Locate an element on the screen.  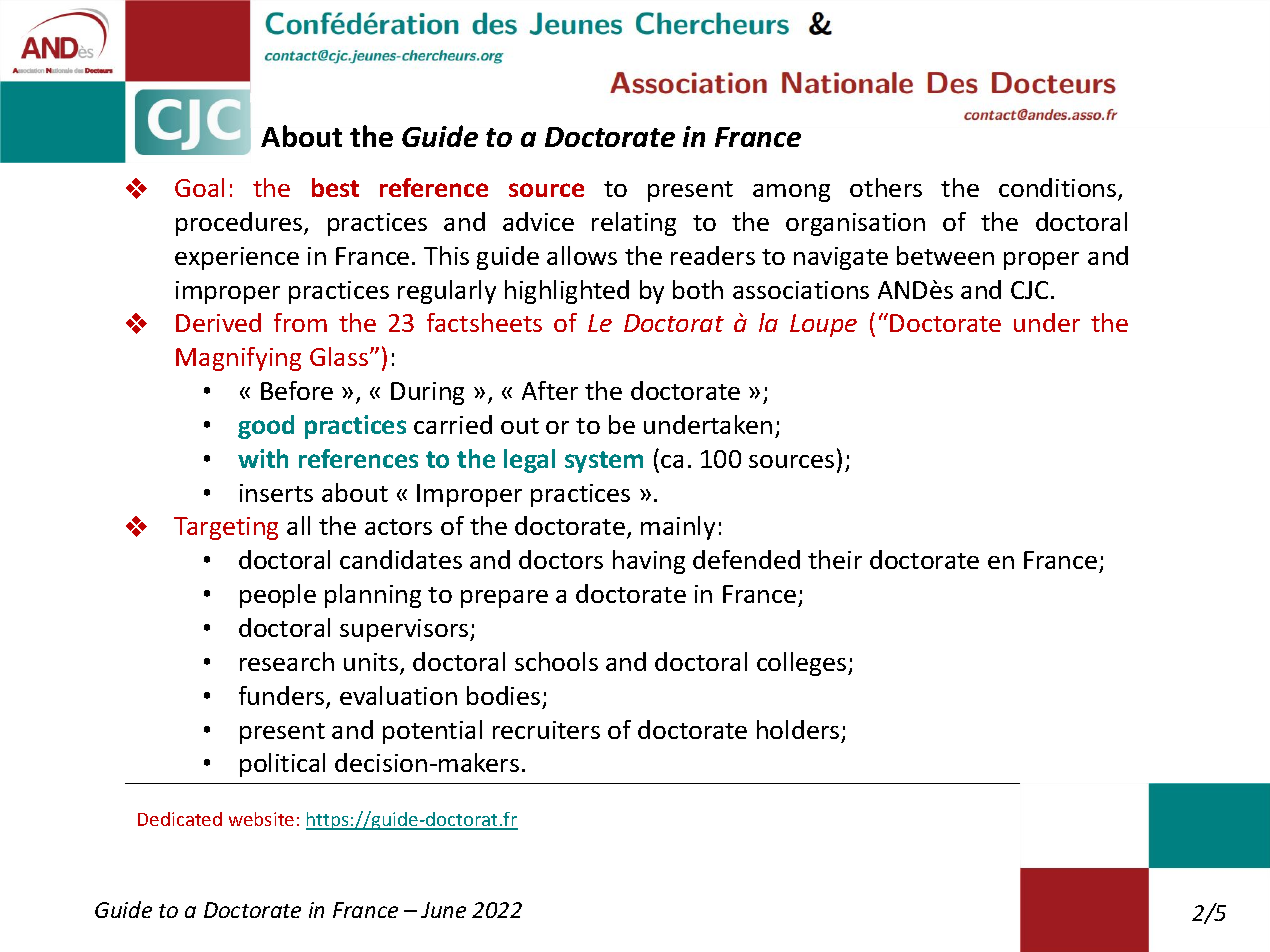
prepare is located at coordinates (504, 599).
